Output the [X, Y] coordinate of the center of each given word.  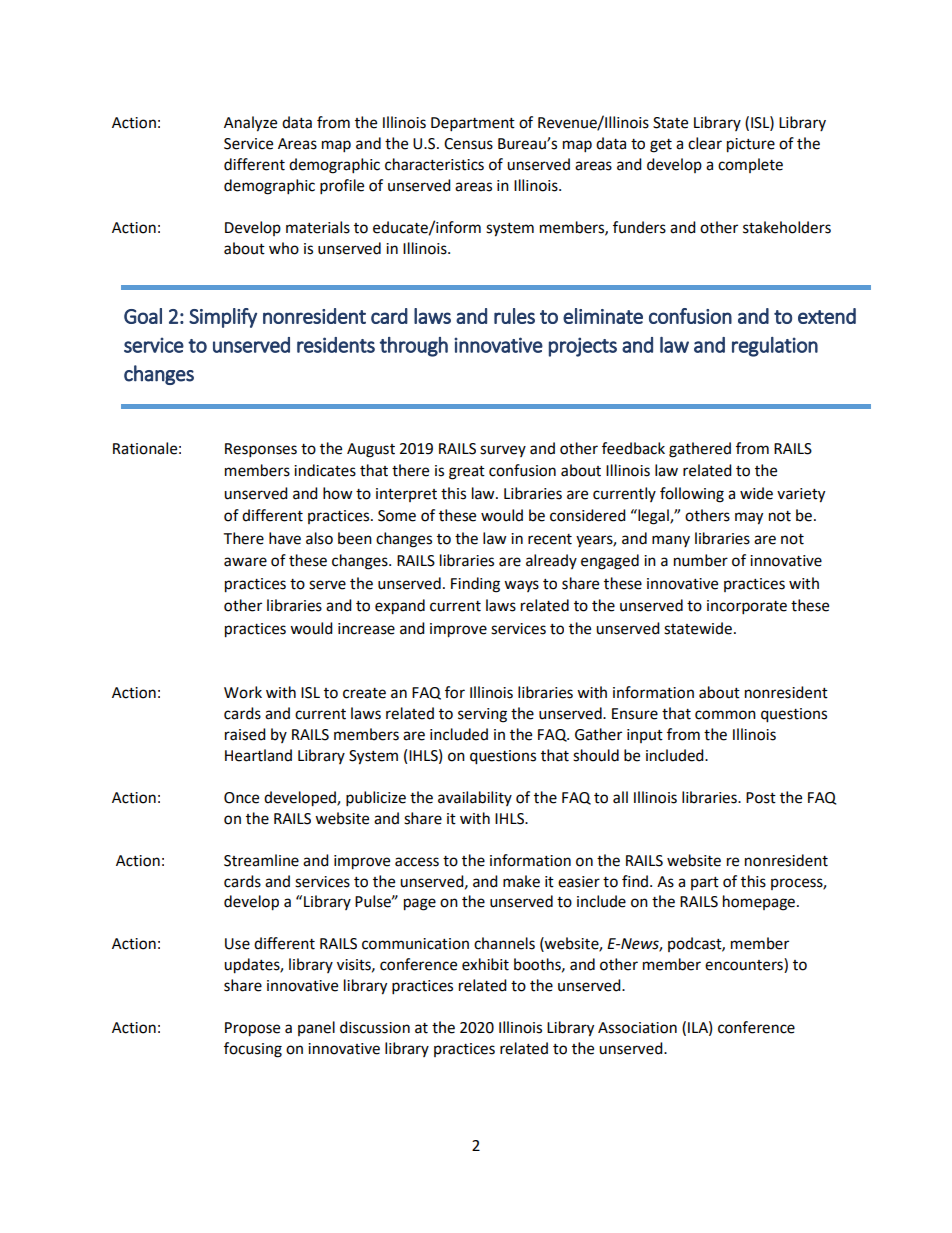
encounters [745, 965]
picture [751, 145]
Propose [252, 1029]
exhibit [485, 964]
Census [468, 144]
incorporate [747, 607]
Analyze [250, 124]
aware [245, 562]
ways [521, 586]
